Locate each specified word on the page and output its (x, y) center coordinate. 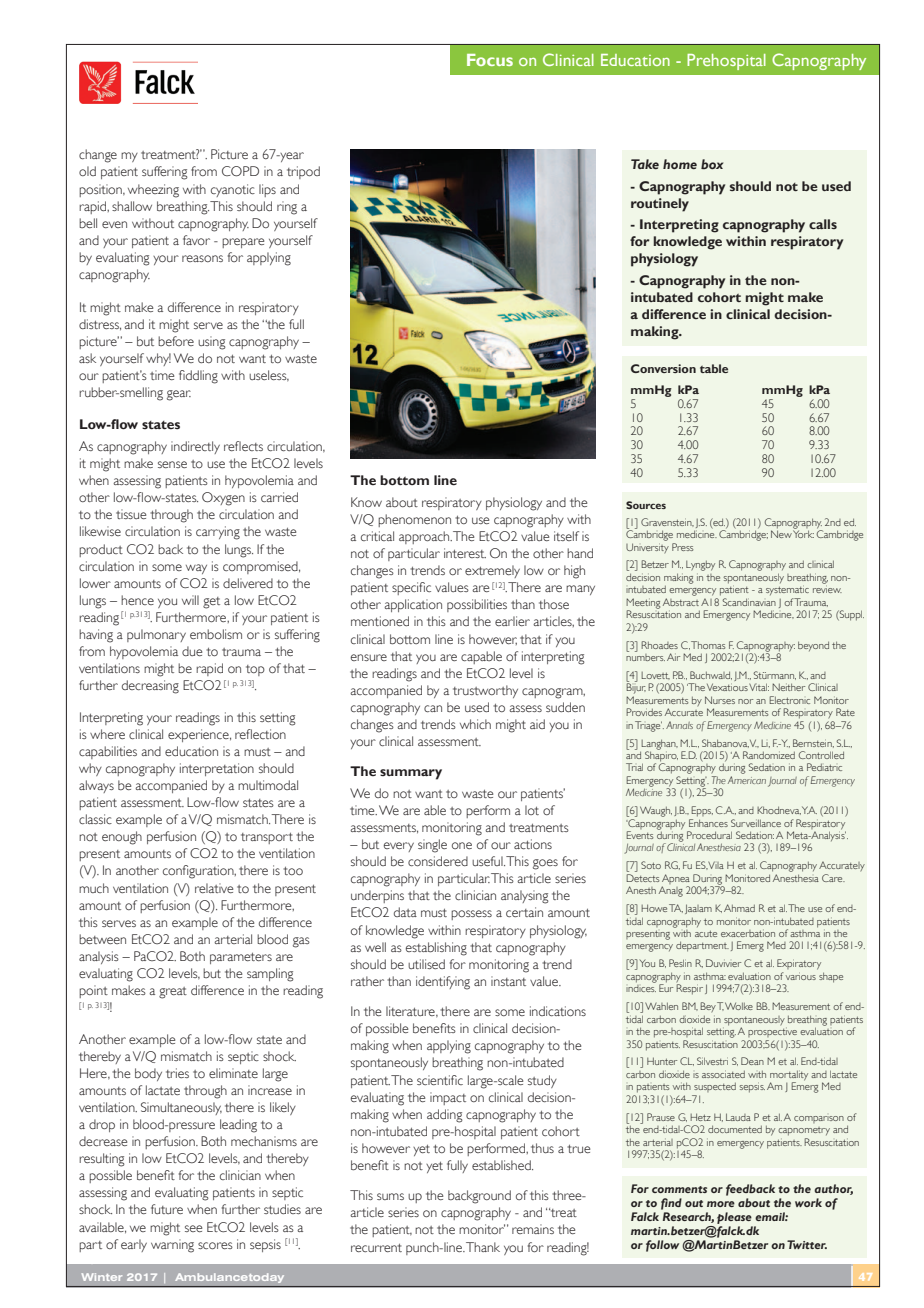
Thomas (708, 645)
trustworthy (485, 691)
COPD (240, 171)
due (192, 651)
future (167, 1209)
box (712, 164)
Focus (490, 60)
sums (390, 1196)
